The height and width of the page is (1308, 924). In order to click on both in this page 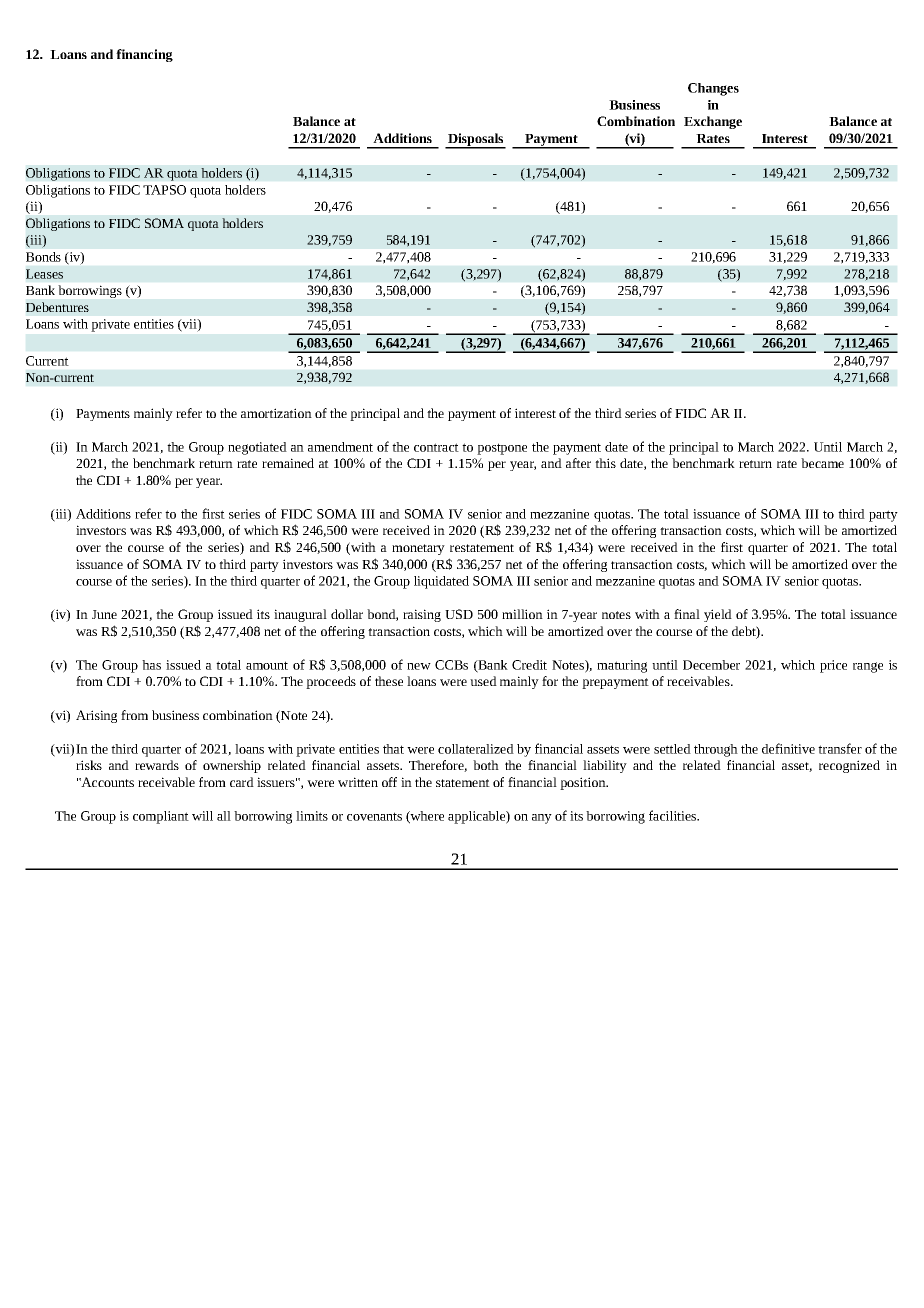, I will do `click(486, 765)`.
